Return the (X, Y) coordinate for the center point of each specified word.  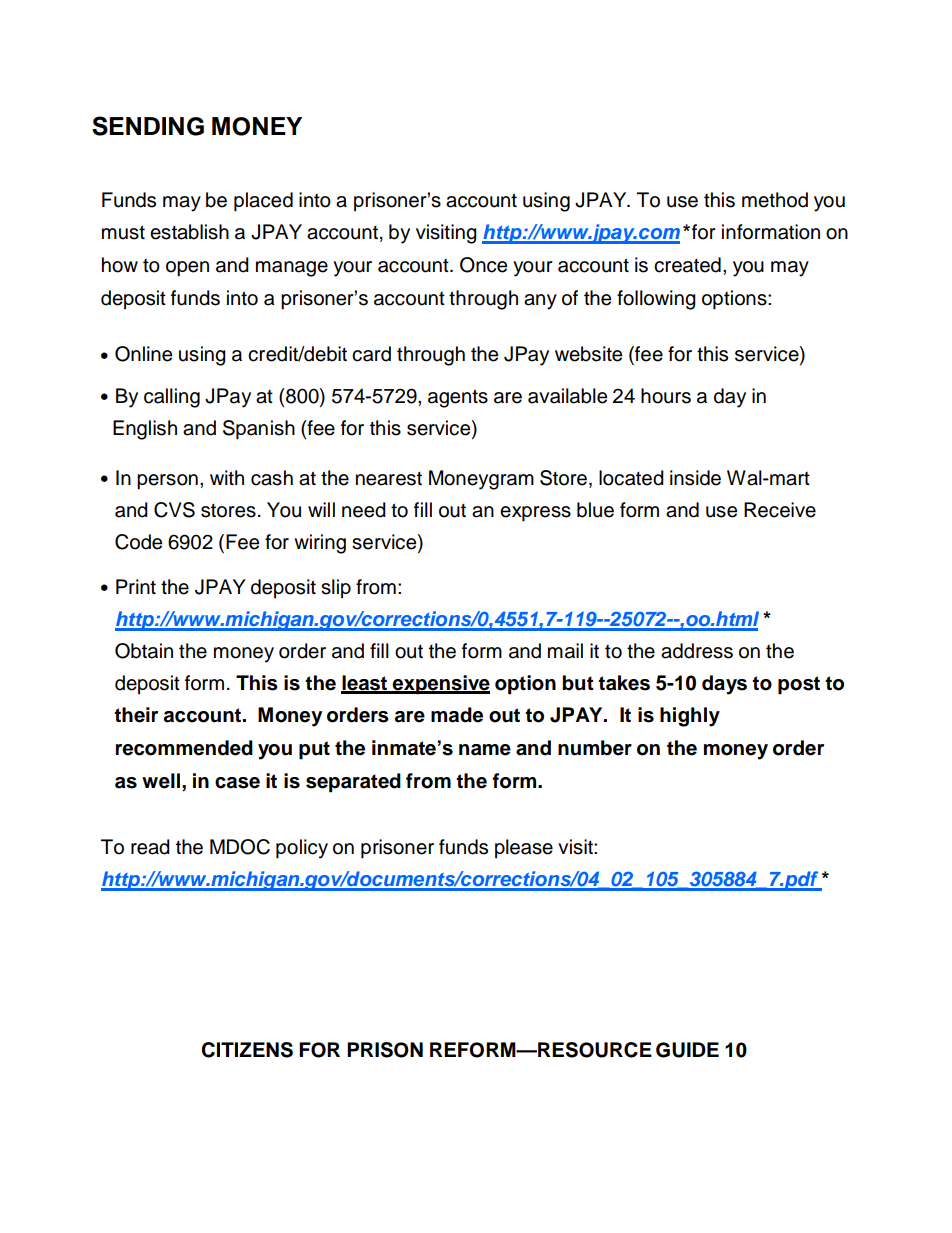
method (775, 200)
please (524, 848)
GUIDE (687, 1050)
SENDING (148, 126)
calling (172, 398)
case (237, 783)
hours (666, 396)
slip (336, 588)
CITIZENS (247, 1050)
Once (483, 265)
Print (136, 586)
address (697, 651)
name (485, 750)
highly (690, 717)
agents (458, 398)
